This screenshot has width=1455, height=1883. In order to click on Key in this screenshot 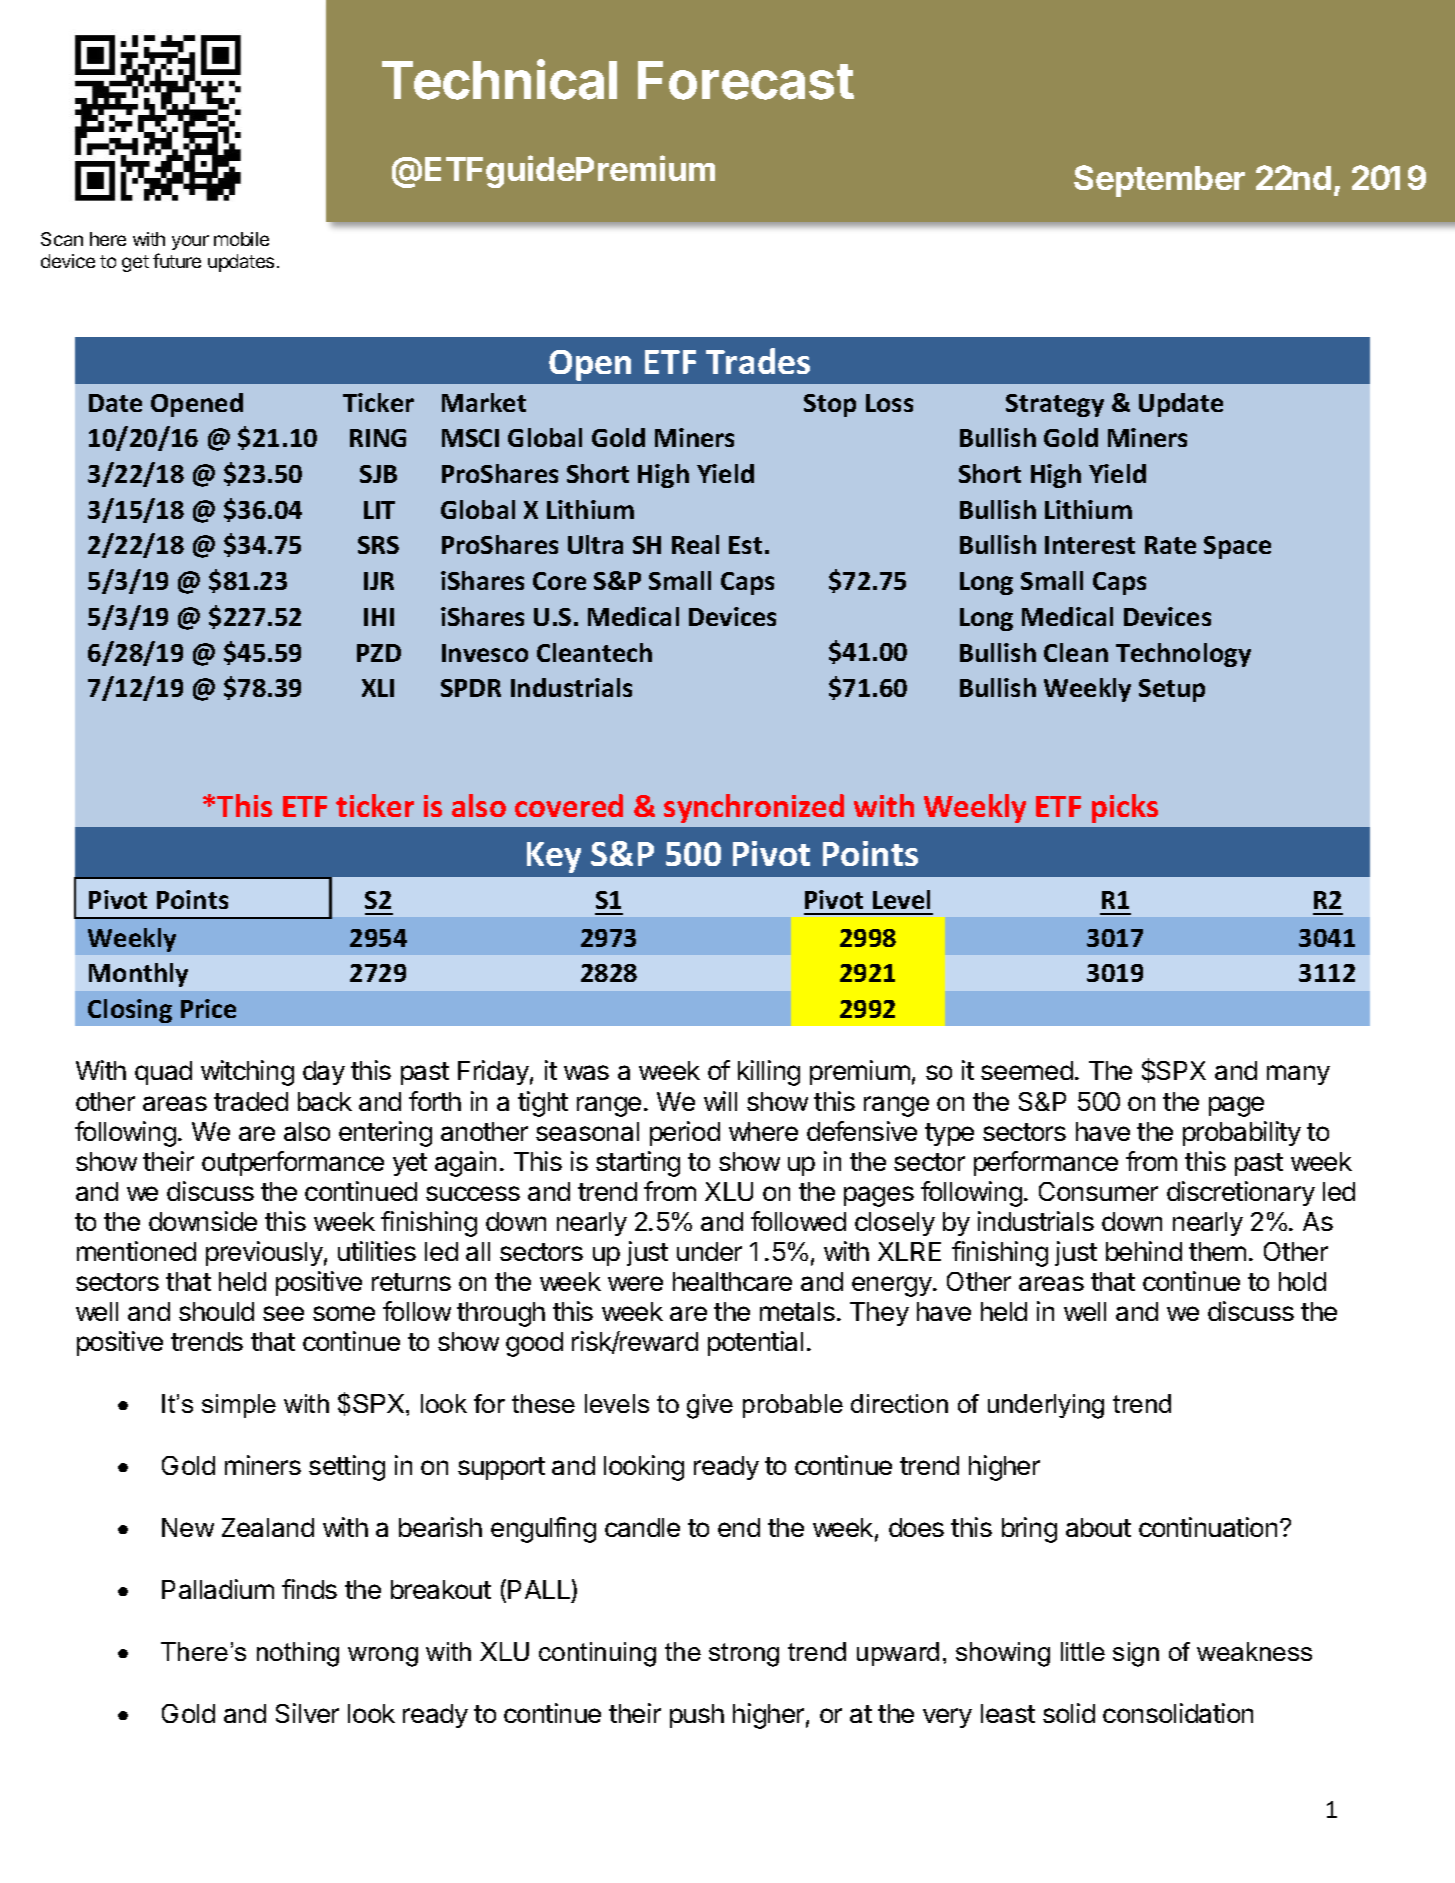, I will do `click(554, 857)`.
